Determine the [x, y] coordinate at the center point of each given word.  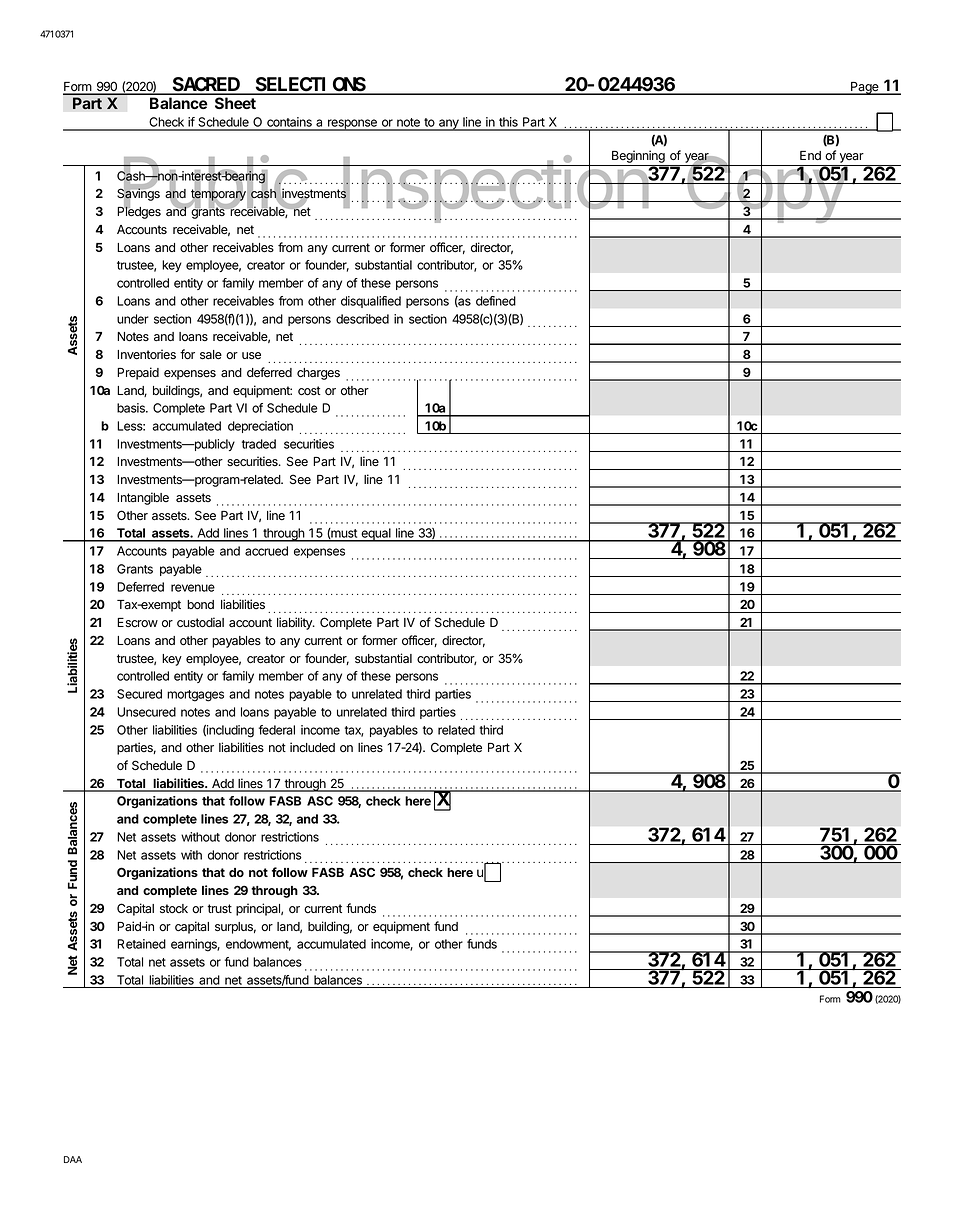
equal [376, 535]
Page [865, 88]
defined [496, 301]
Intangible [143, 498]
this [508, 123]
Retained [141, 944]
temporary [218, 195]
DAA [73, 1159]
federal [277, 730]
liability [295, 623]
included [312, 747]
